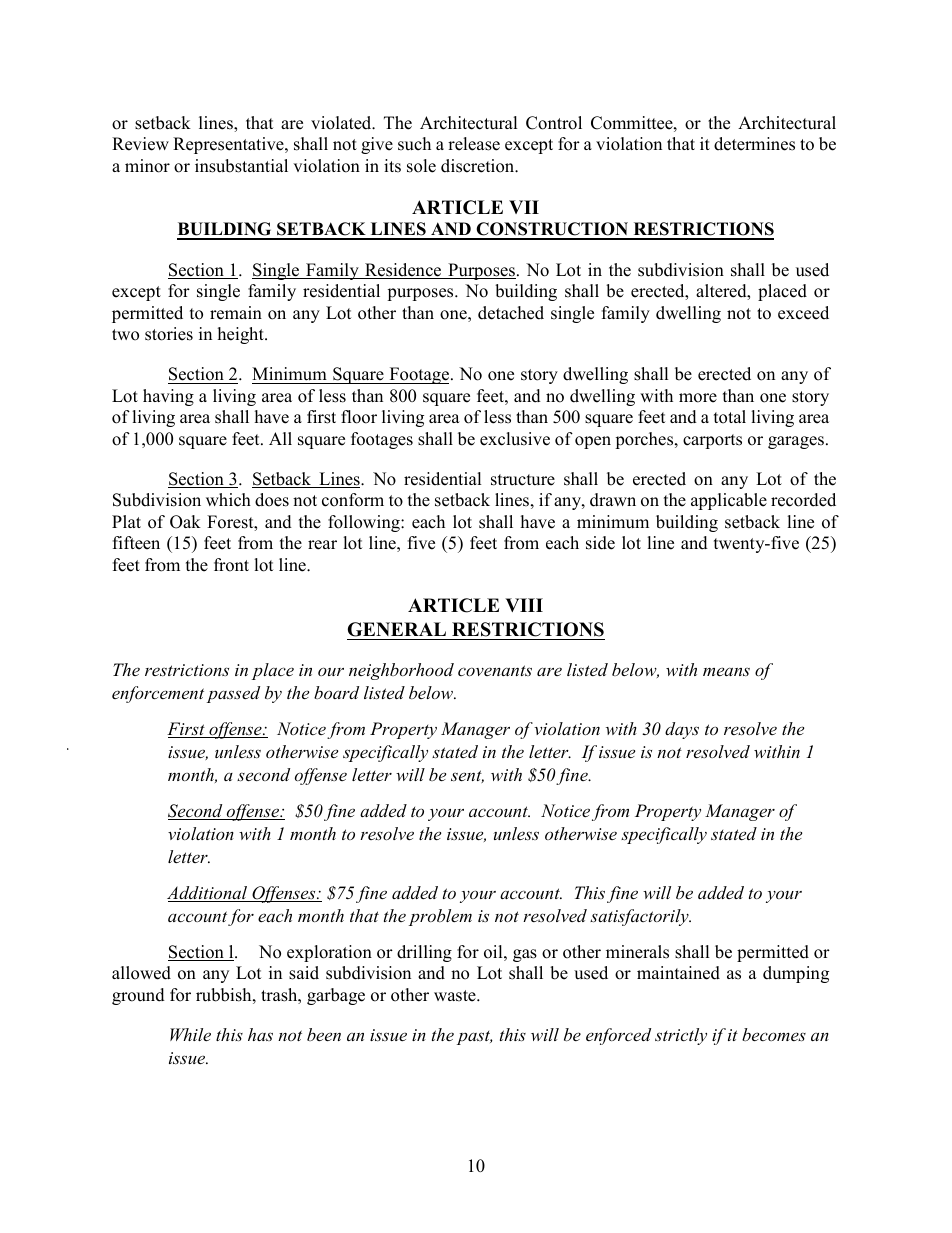  What do you see at coordinates (241, 166) in the screenshot?
I see `insubstantial` at bounding box center [241, 166].
